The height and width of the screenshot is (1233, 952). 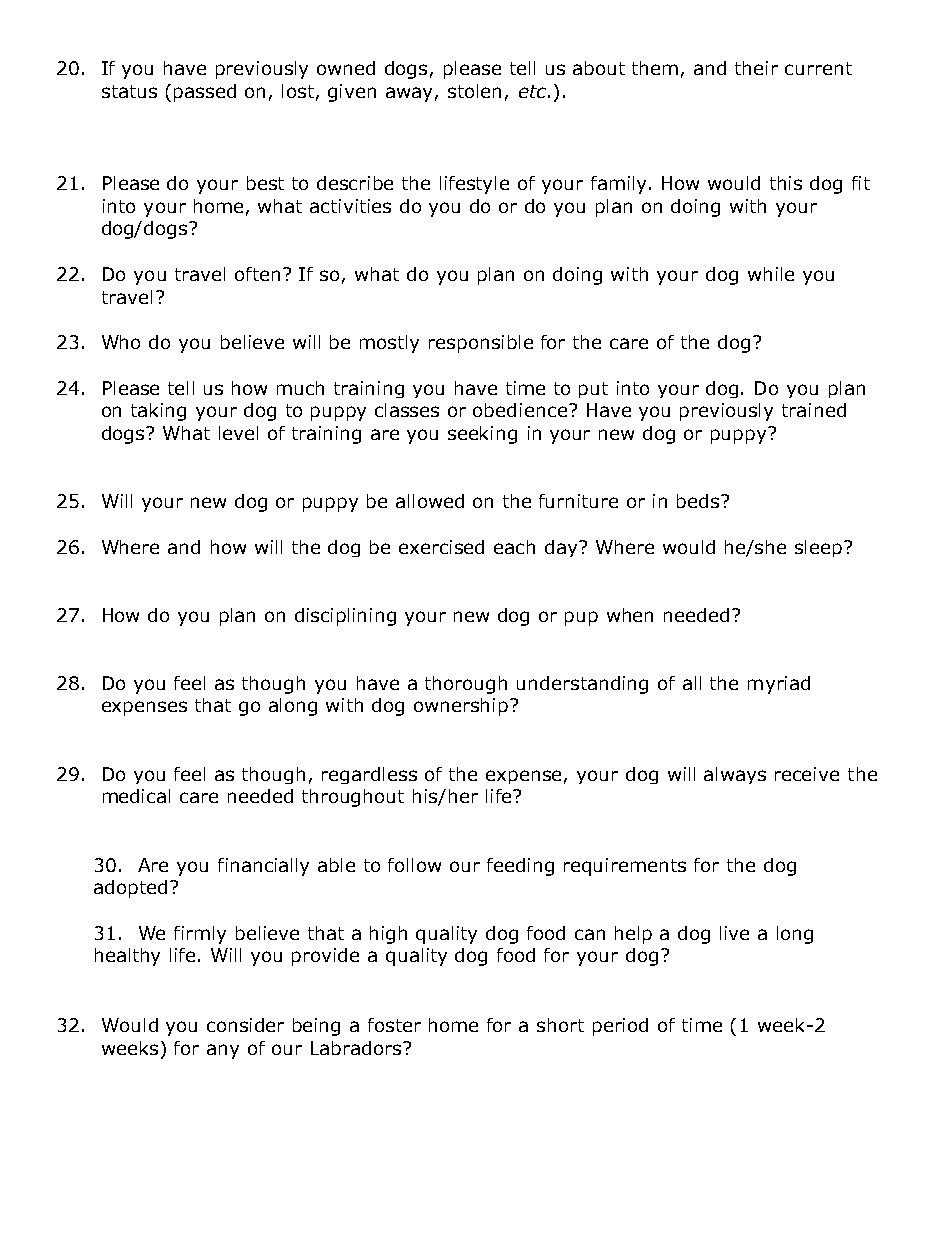 What do you see at coordinates (263, 867) in the screenshot?
I see `financially` at bounding box center [263, 867].
